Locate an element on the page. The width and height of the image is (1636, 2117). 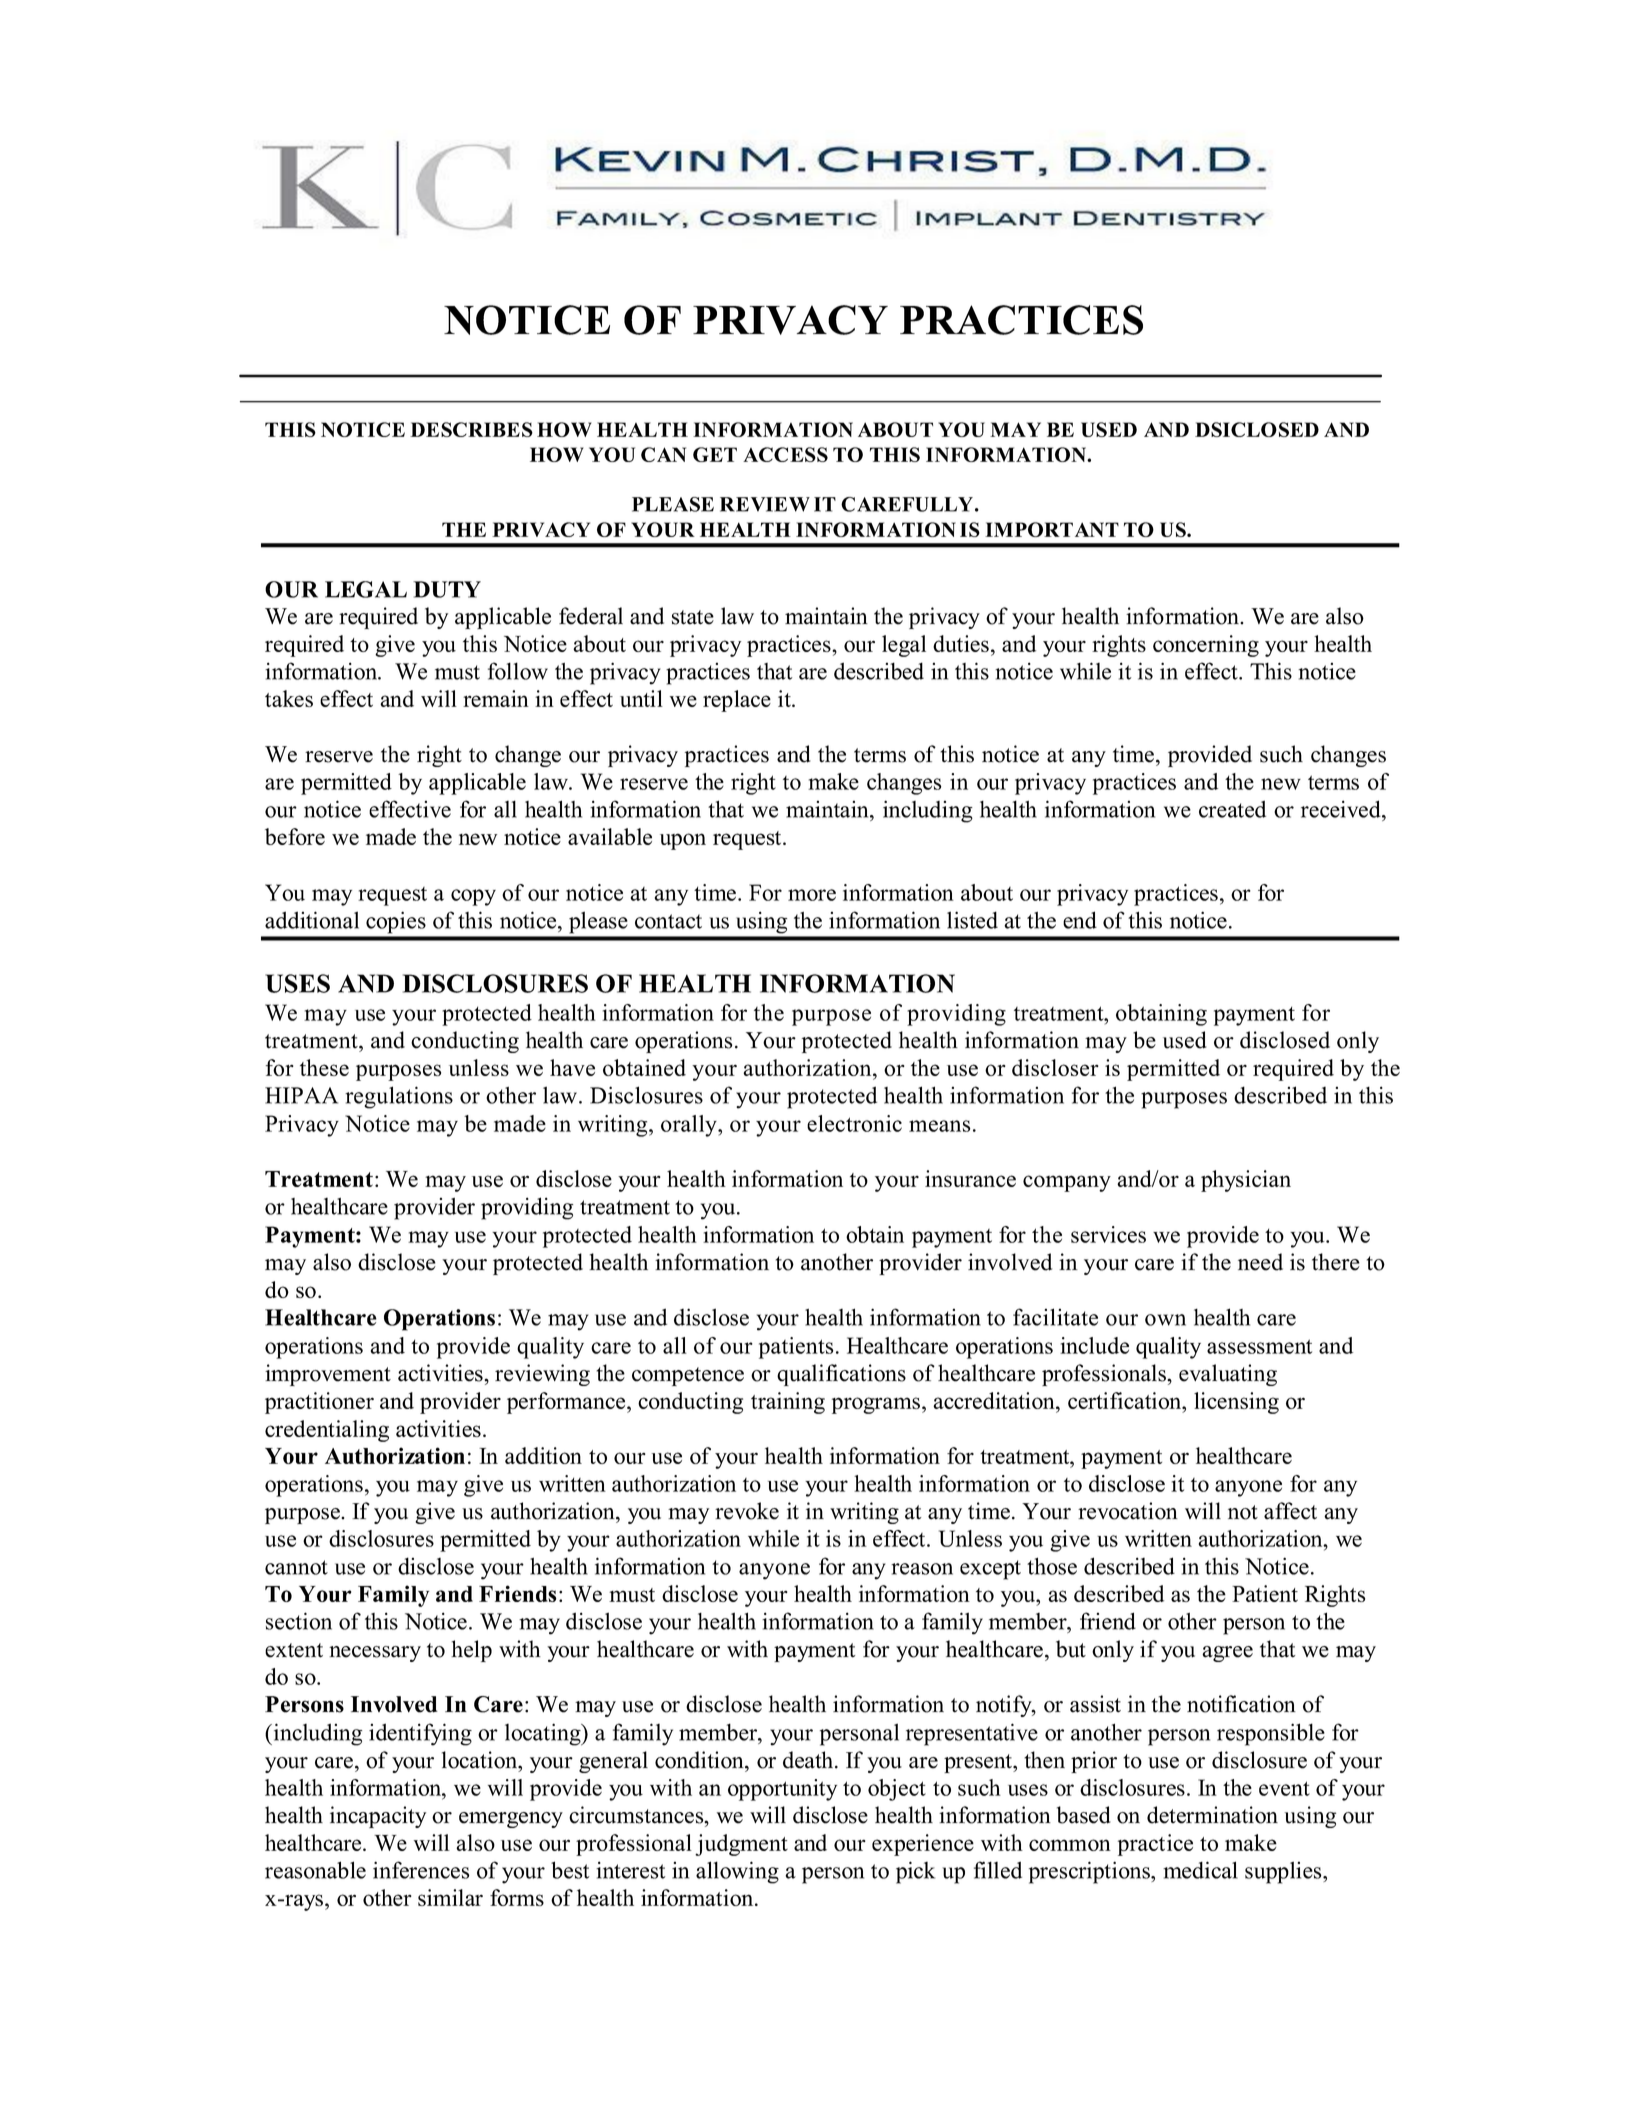
more is located at coordinates (812, 895).
